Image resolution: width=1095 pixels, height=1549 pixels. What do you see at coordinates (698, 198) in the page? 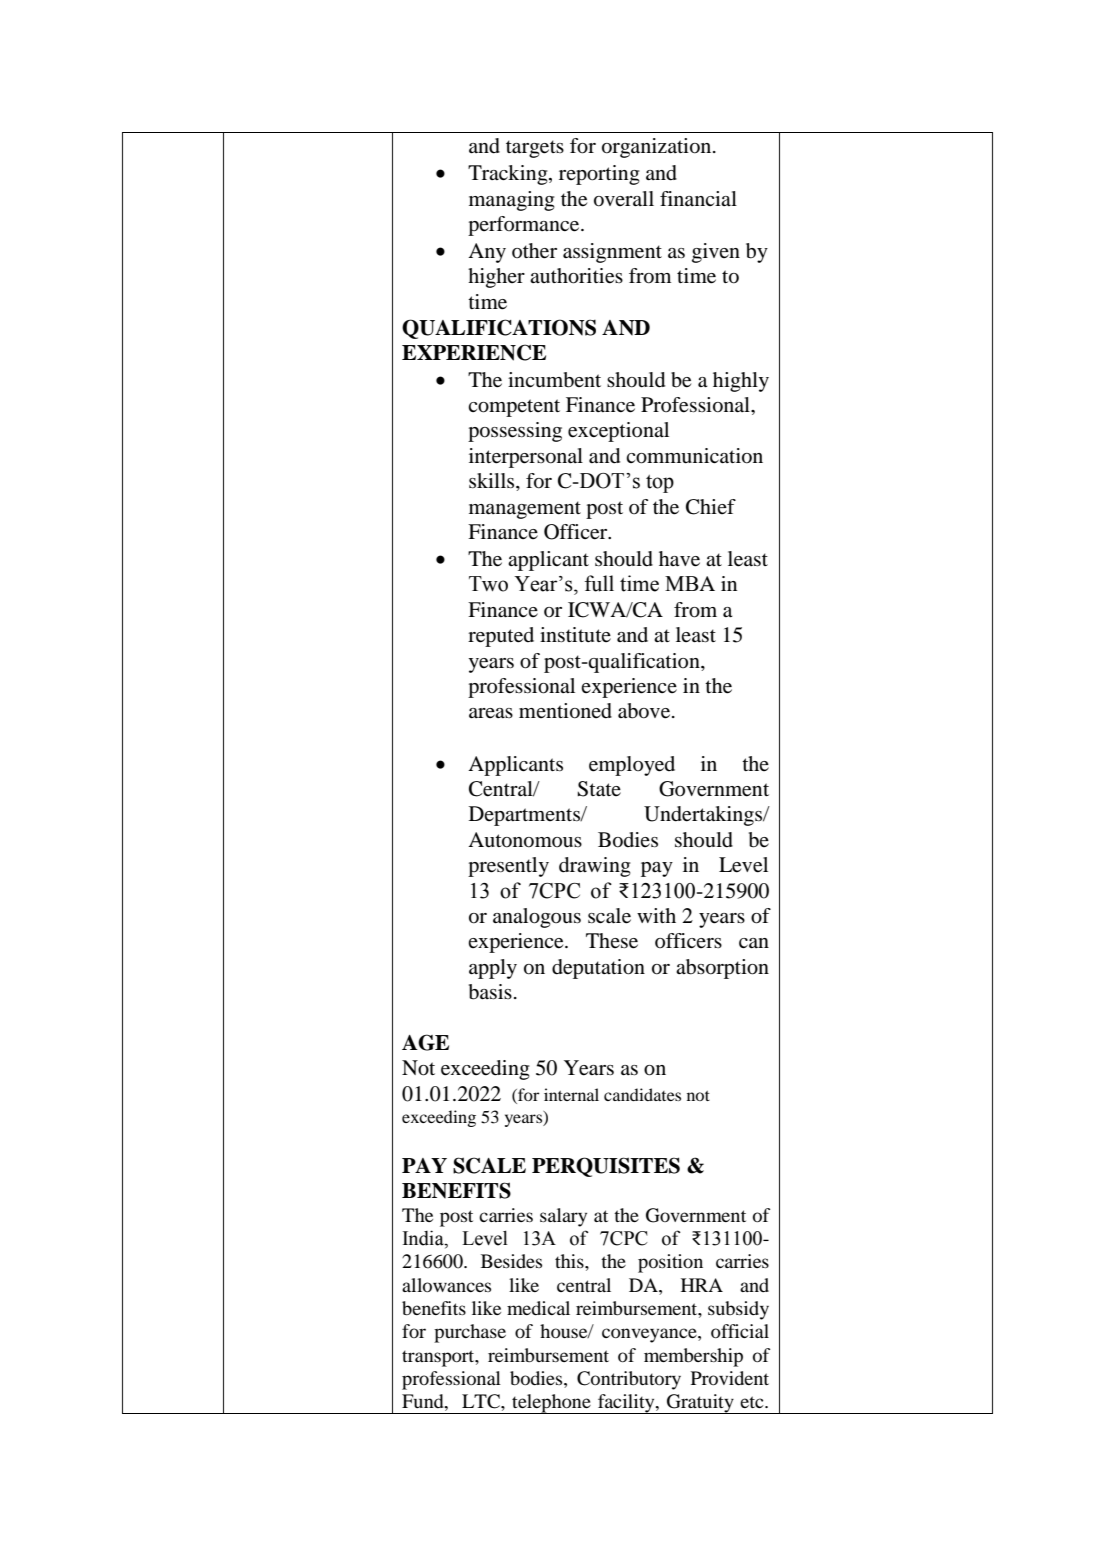
I see `financial` at bounding box center [698, 198].
